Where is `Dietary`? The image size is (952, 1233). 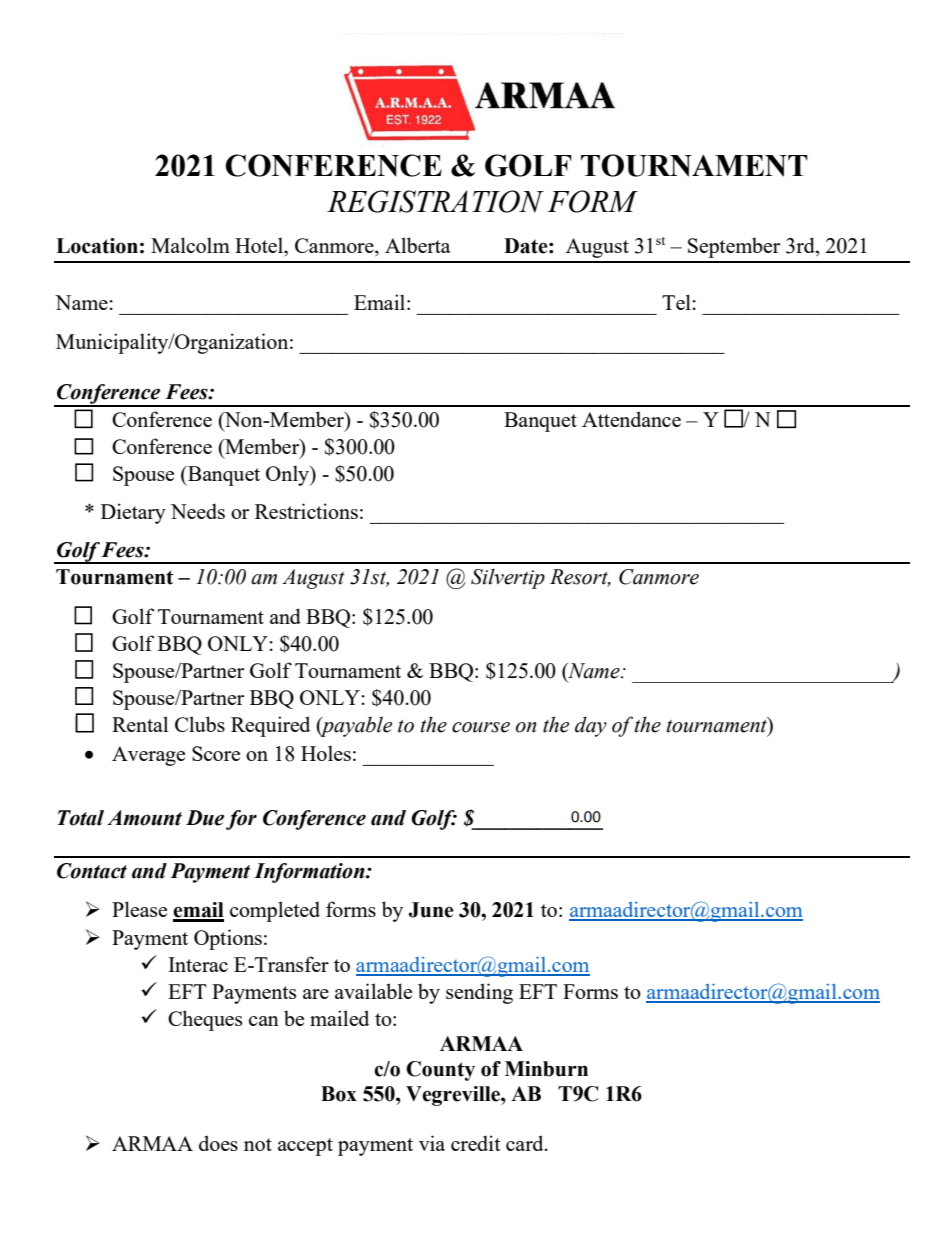
Dietary is located at coordinates (133, 513).
